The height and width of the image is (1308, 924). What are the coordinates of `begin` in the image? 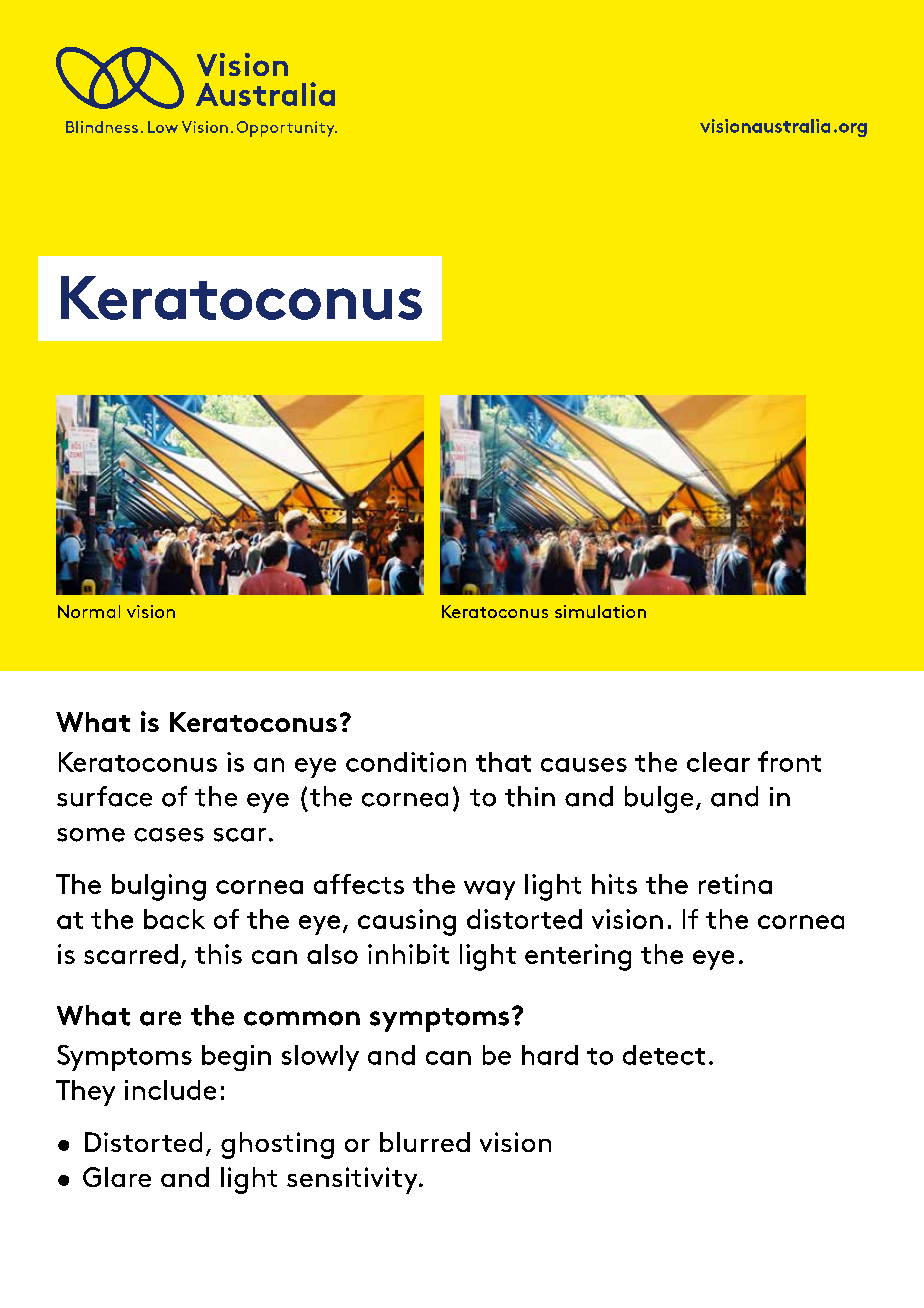 It's located at (236, 1058).
